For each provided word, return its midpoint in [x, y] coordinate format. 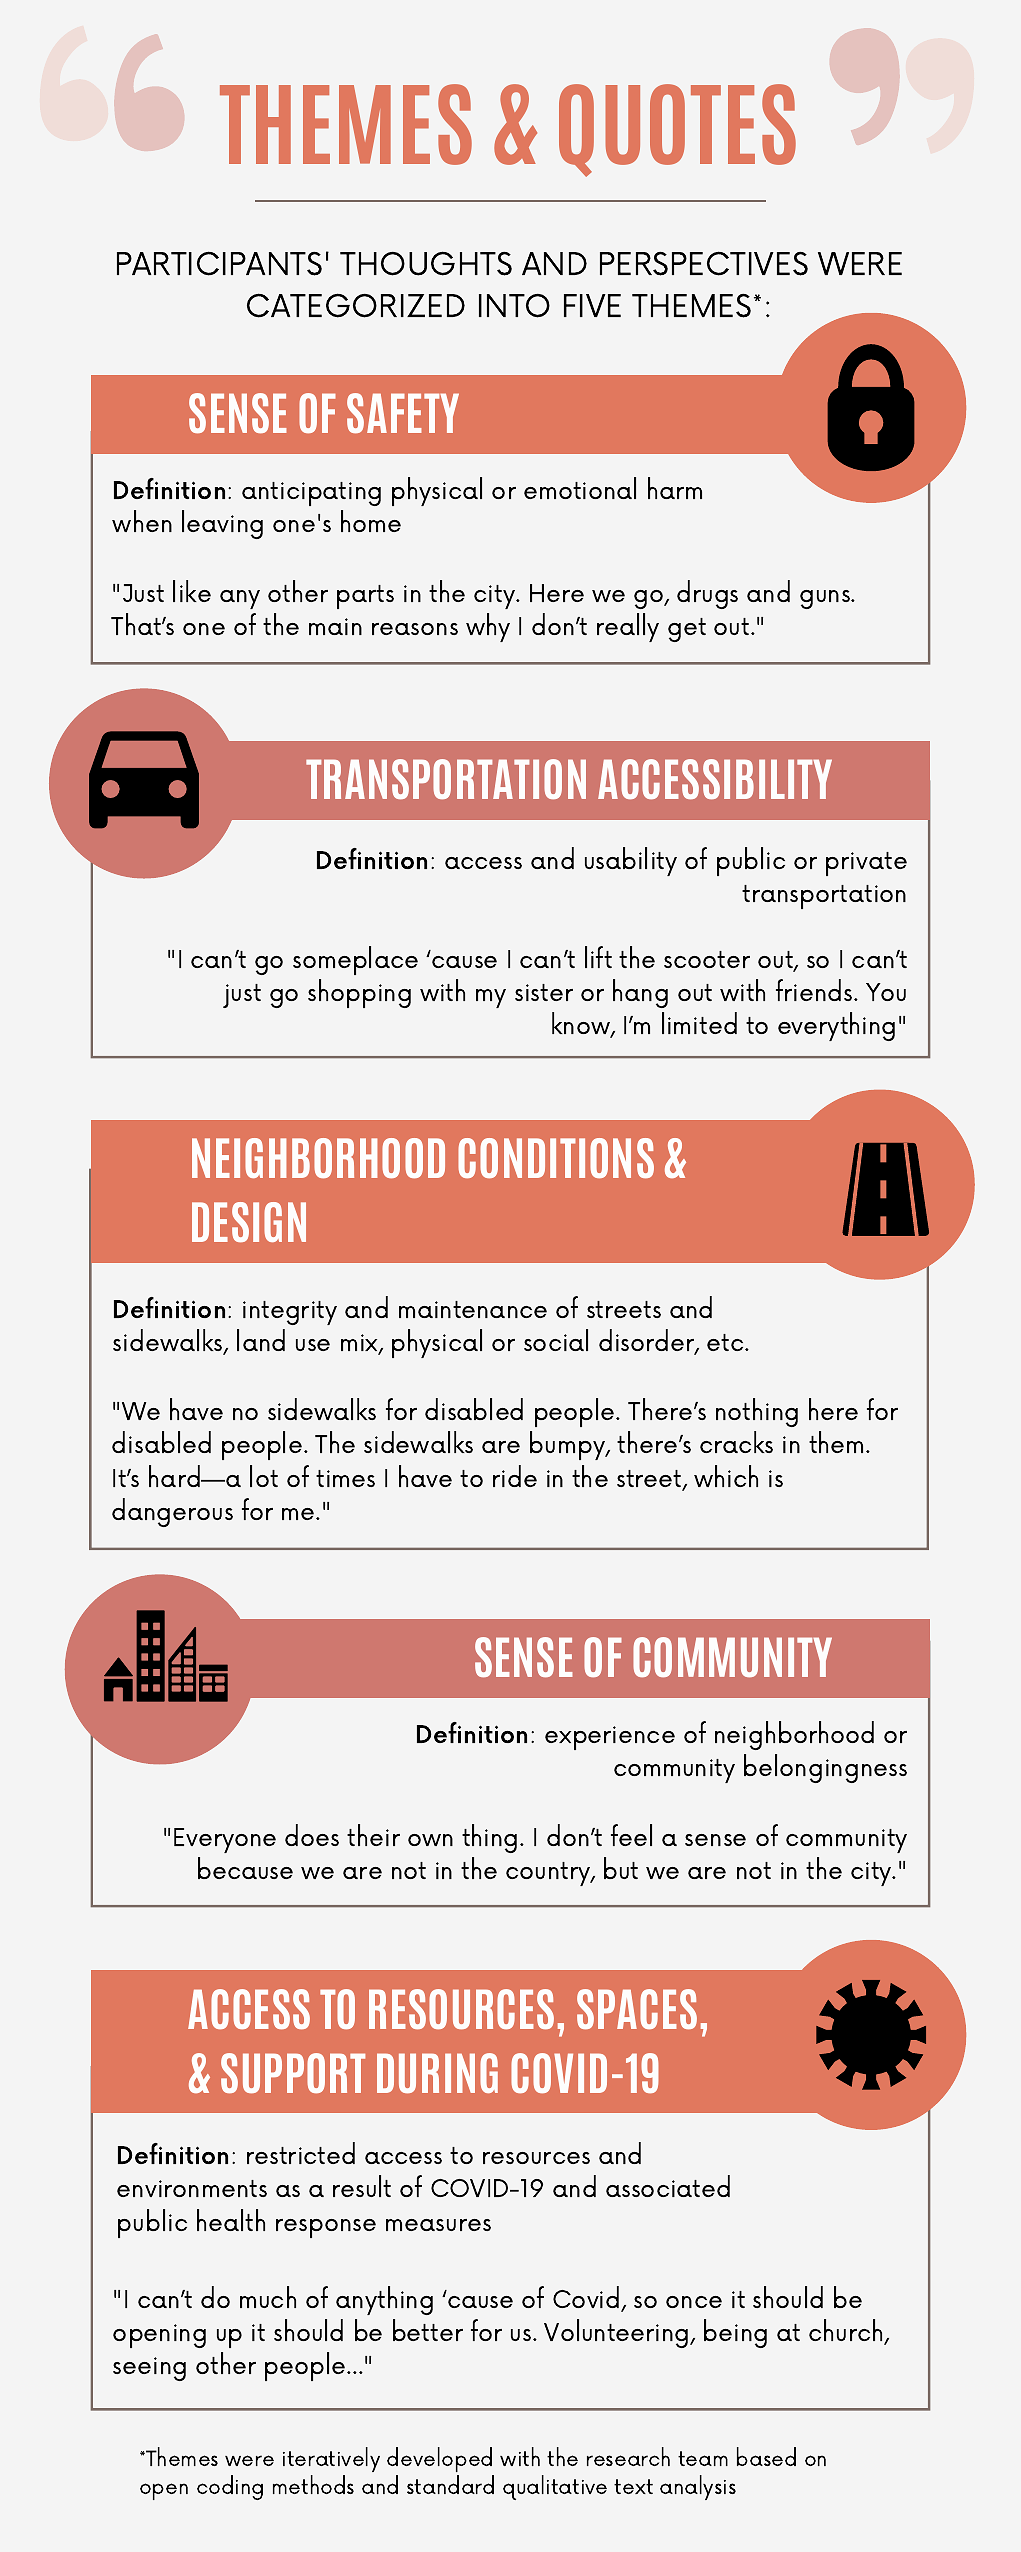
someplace [355, 960]
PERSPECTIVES [704, 263]
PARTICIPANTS [219, 263]
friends [815, 990]
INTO [514, 306]
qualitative [555, 2487]
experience [610, 1738]
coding [230, 2487]
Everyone [225, 1840]
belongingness [825, 1768]
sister [544, 992]
